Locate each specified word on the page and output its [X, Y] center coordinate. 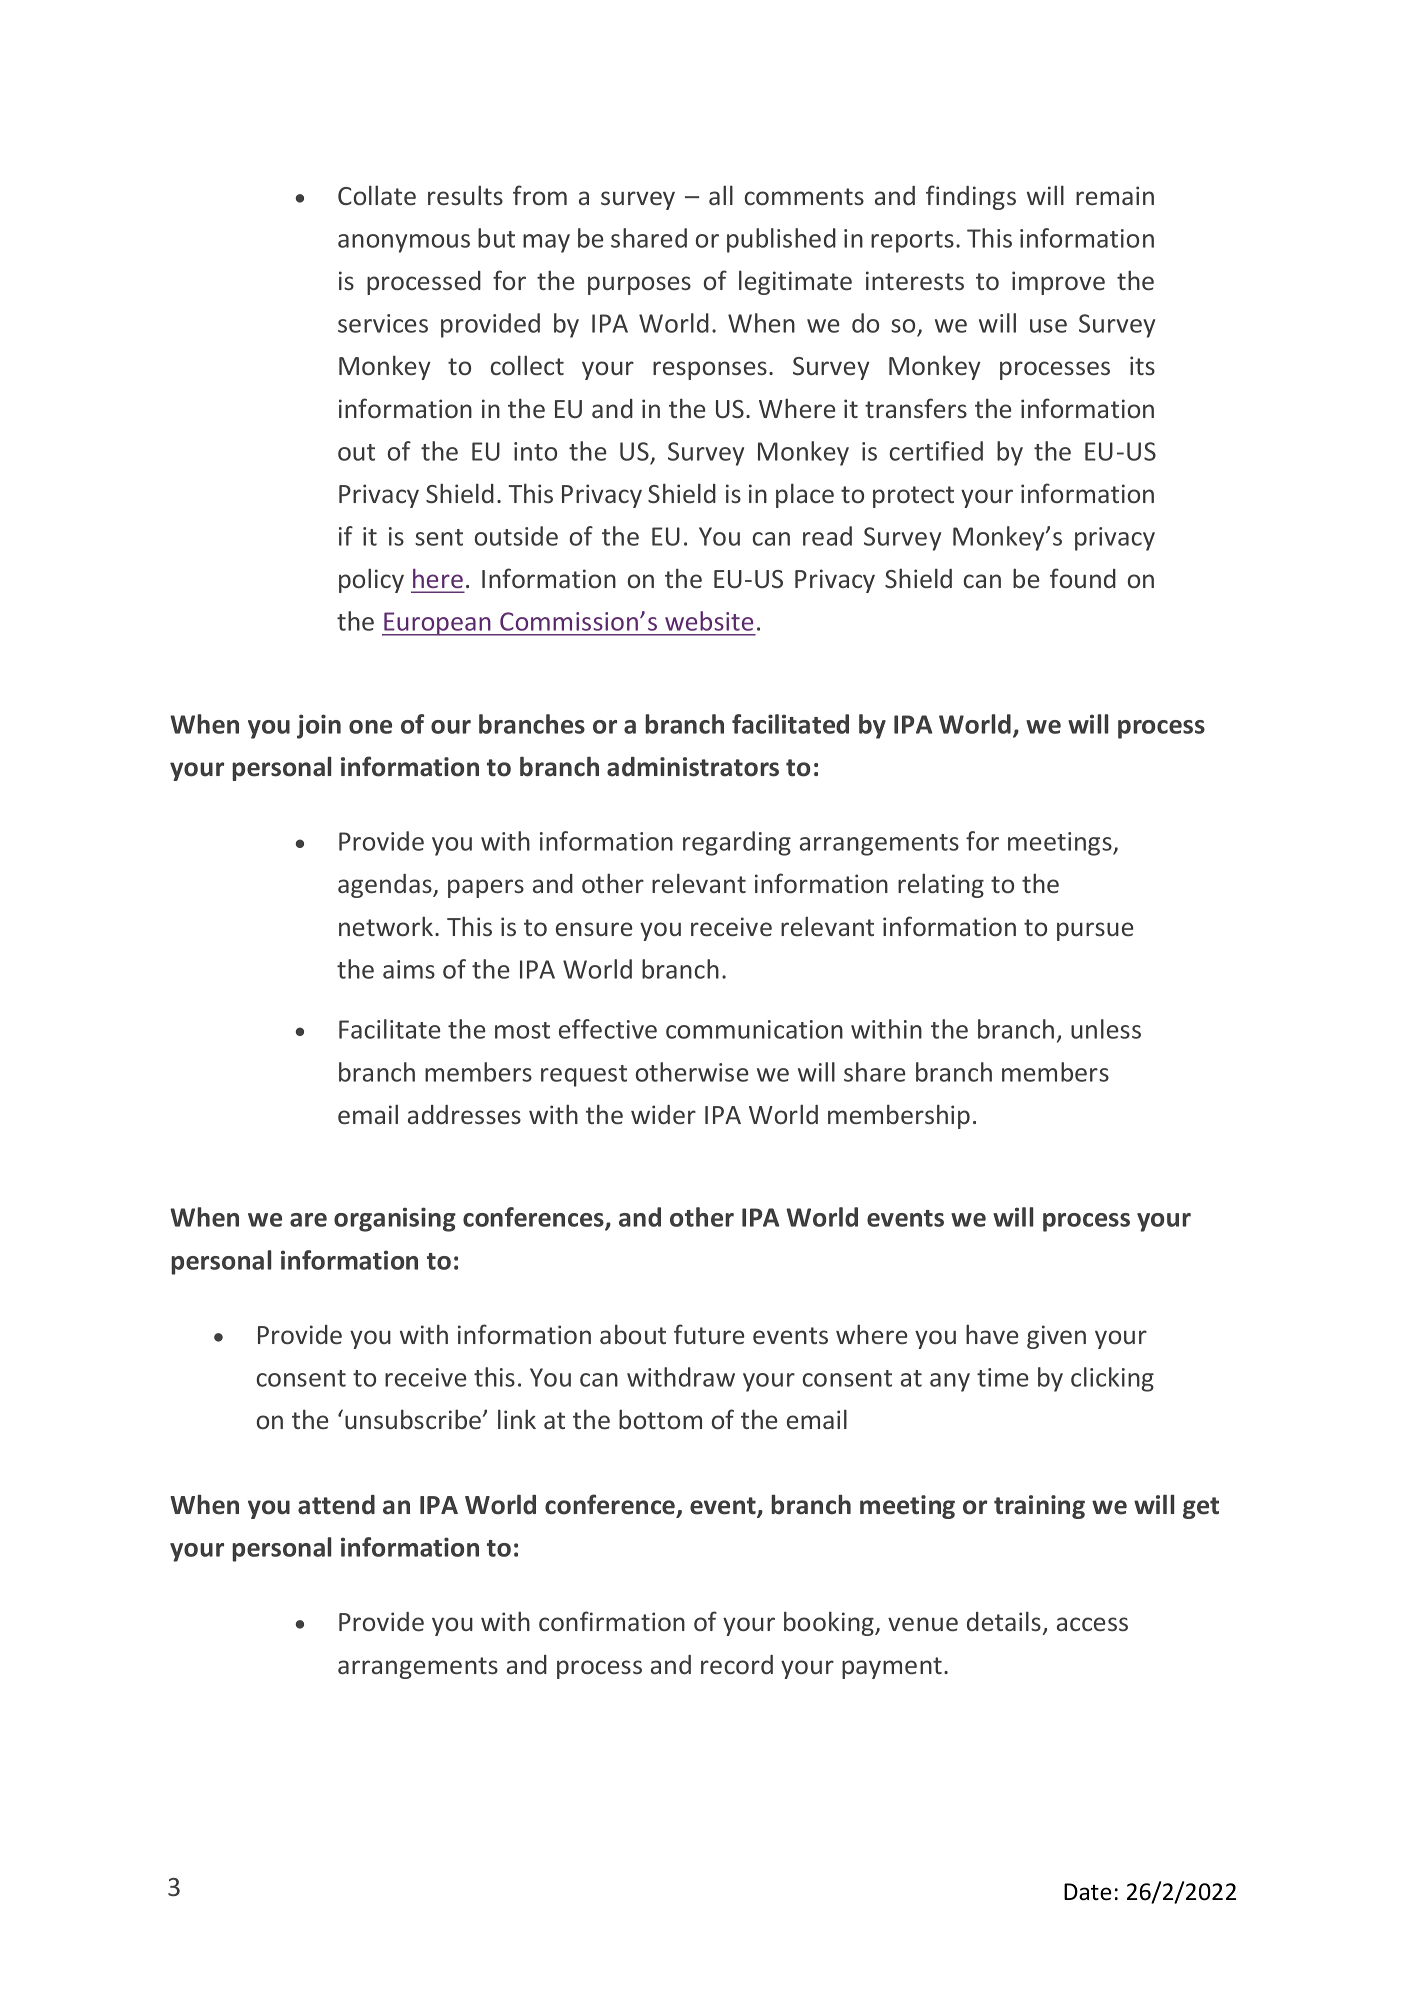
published [781, 240]
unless [1106, 1029]
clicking [1112, 1379]
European [437, 624]
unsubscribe [414, 1419]
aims [409, 969]
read [827, 536]
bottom [660, 1419]
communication [754, 1029]
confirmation [612, 1621]
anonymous [404, 243]
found [1083, 578]
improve [1058, 283]
